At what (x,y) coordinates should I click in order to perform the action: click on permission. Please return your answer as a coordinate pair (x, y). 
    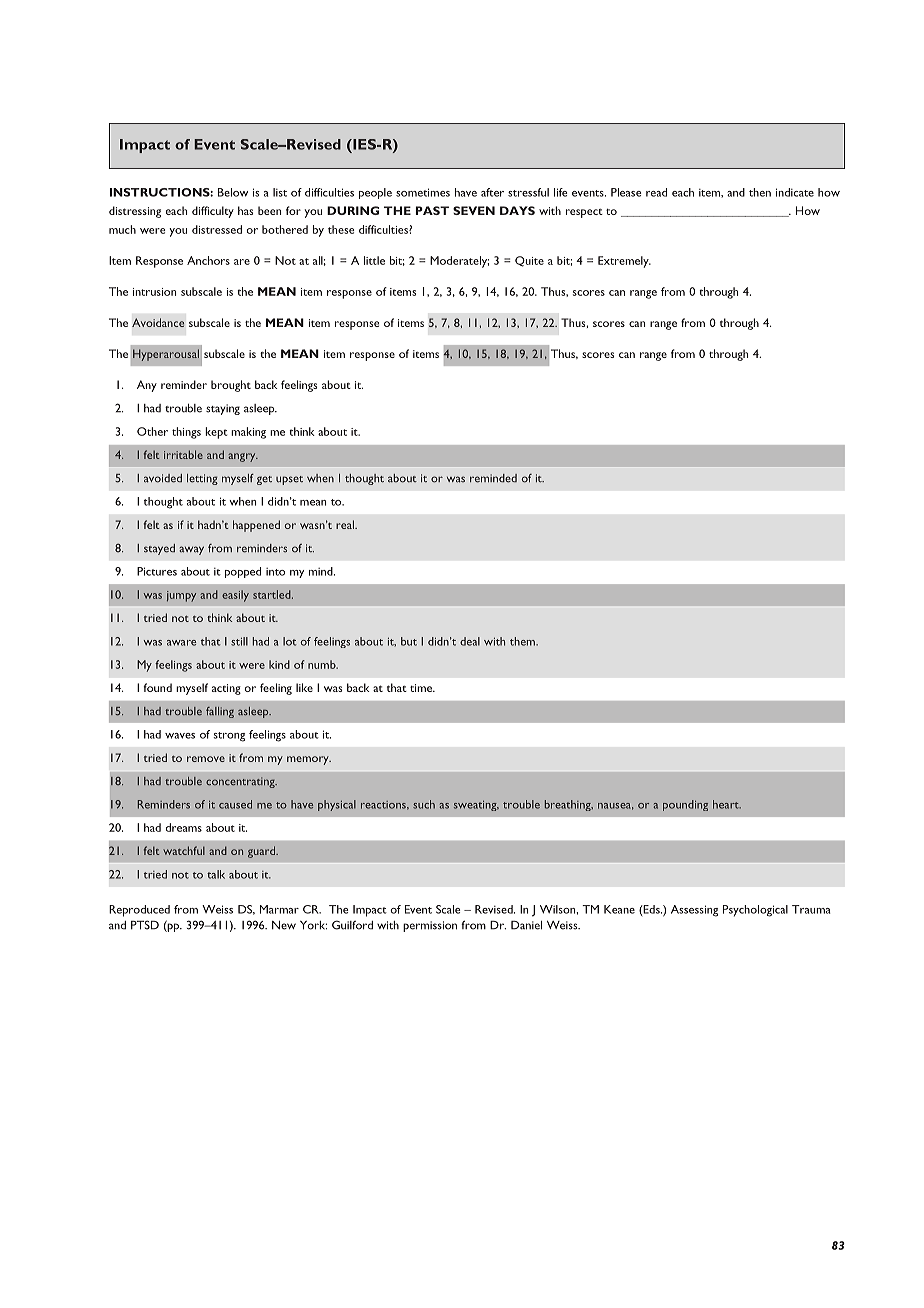
    Looking at the image, I should click on (430, 926).
